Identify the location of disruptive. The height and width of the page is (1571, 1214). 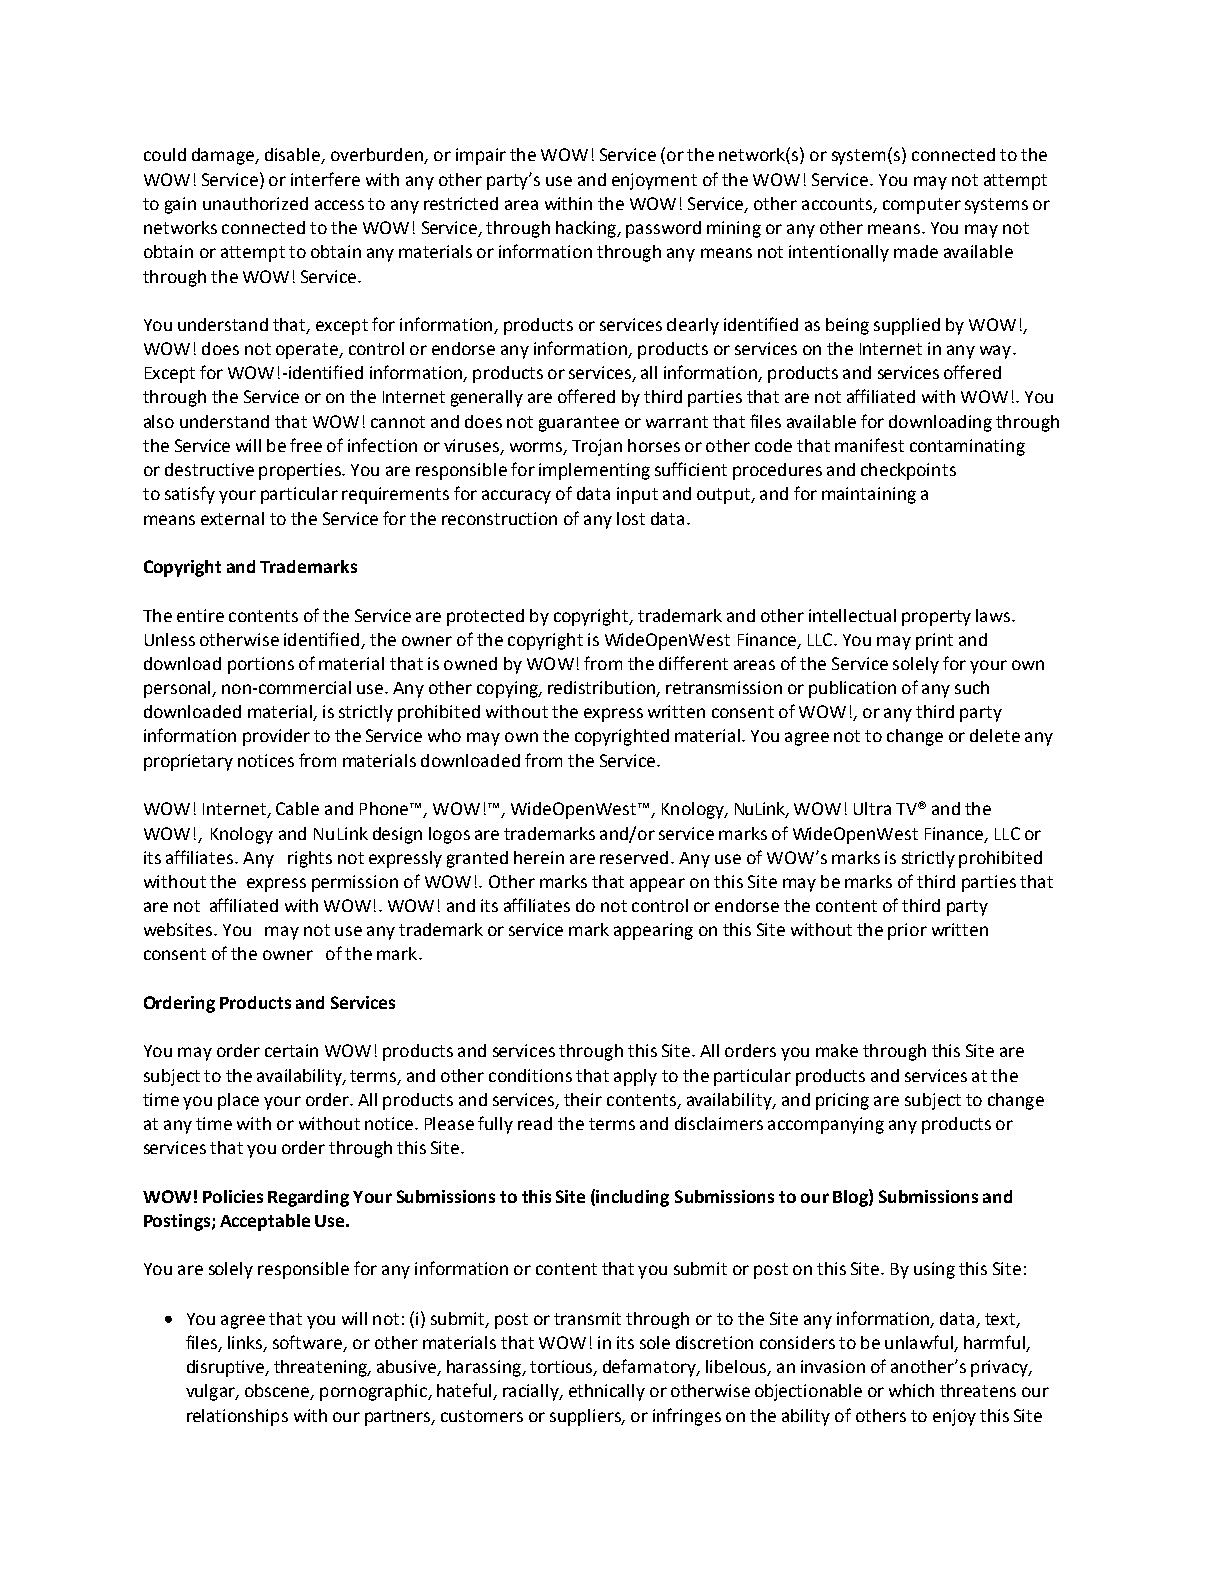
(227, 1368).
